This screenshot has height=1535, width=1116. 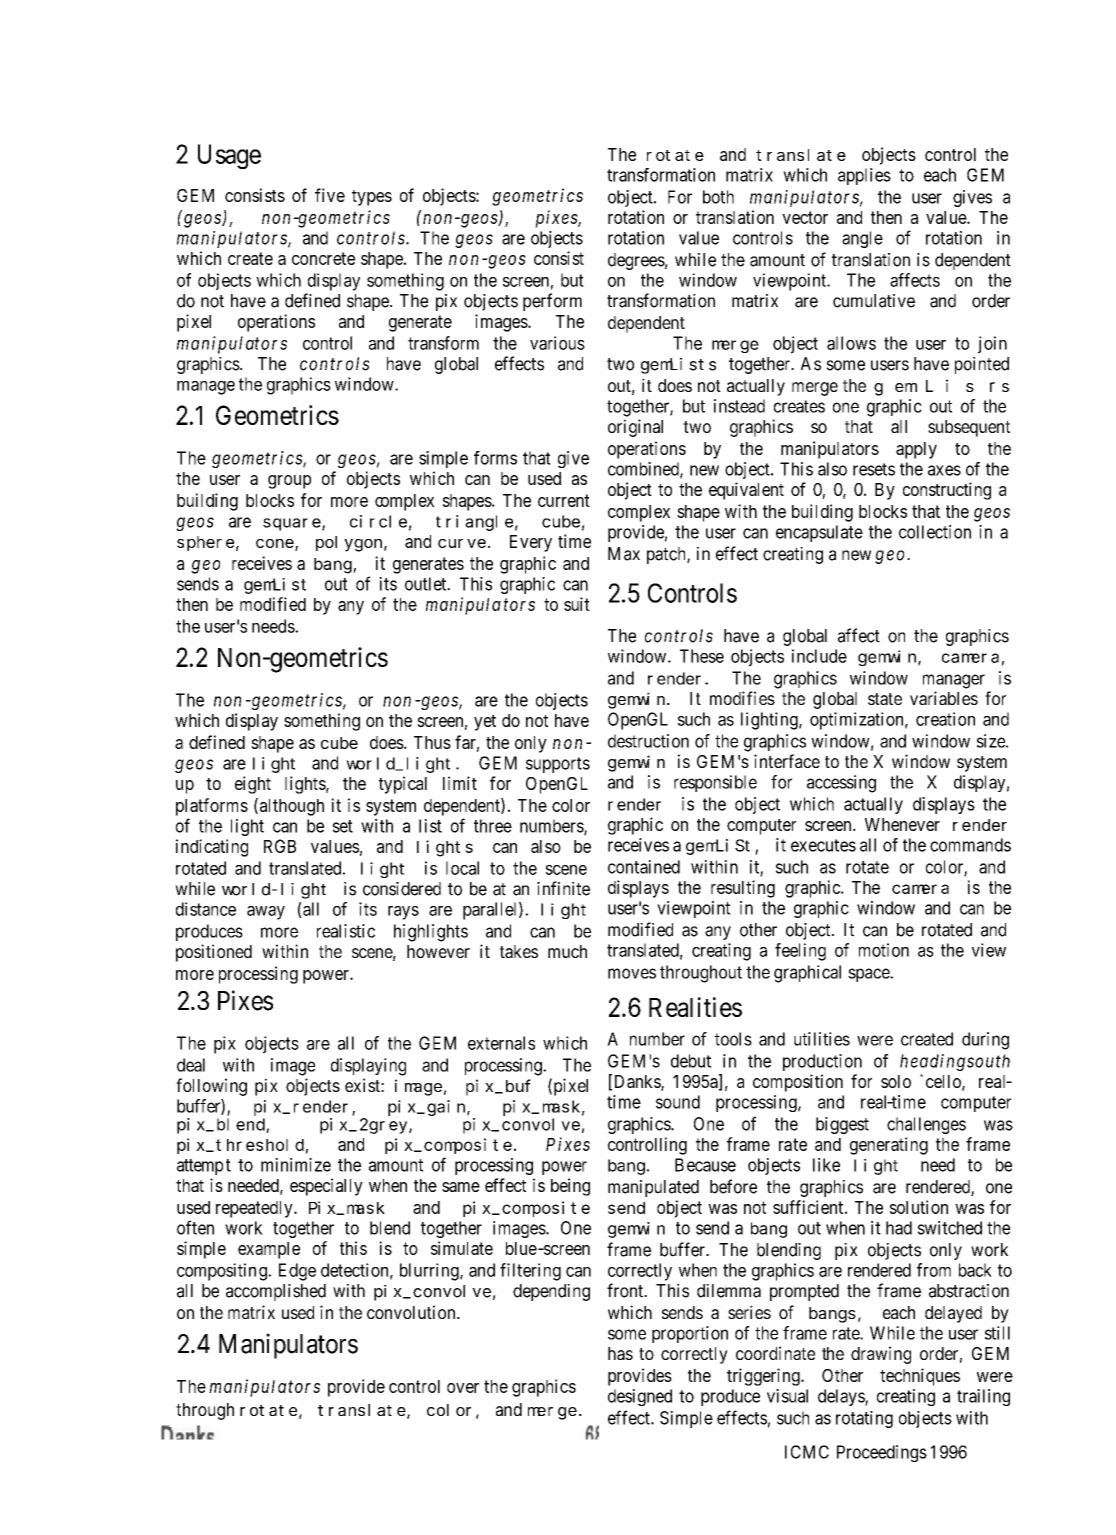 I want to click on group, so click(x=289, y=482).
